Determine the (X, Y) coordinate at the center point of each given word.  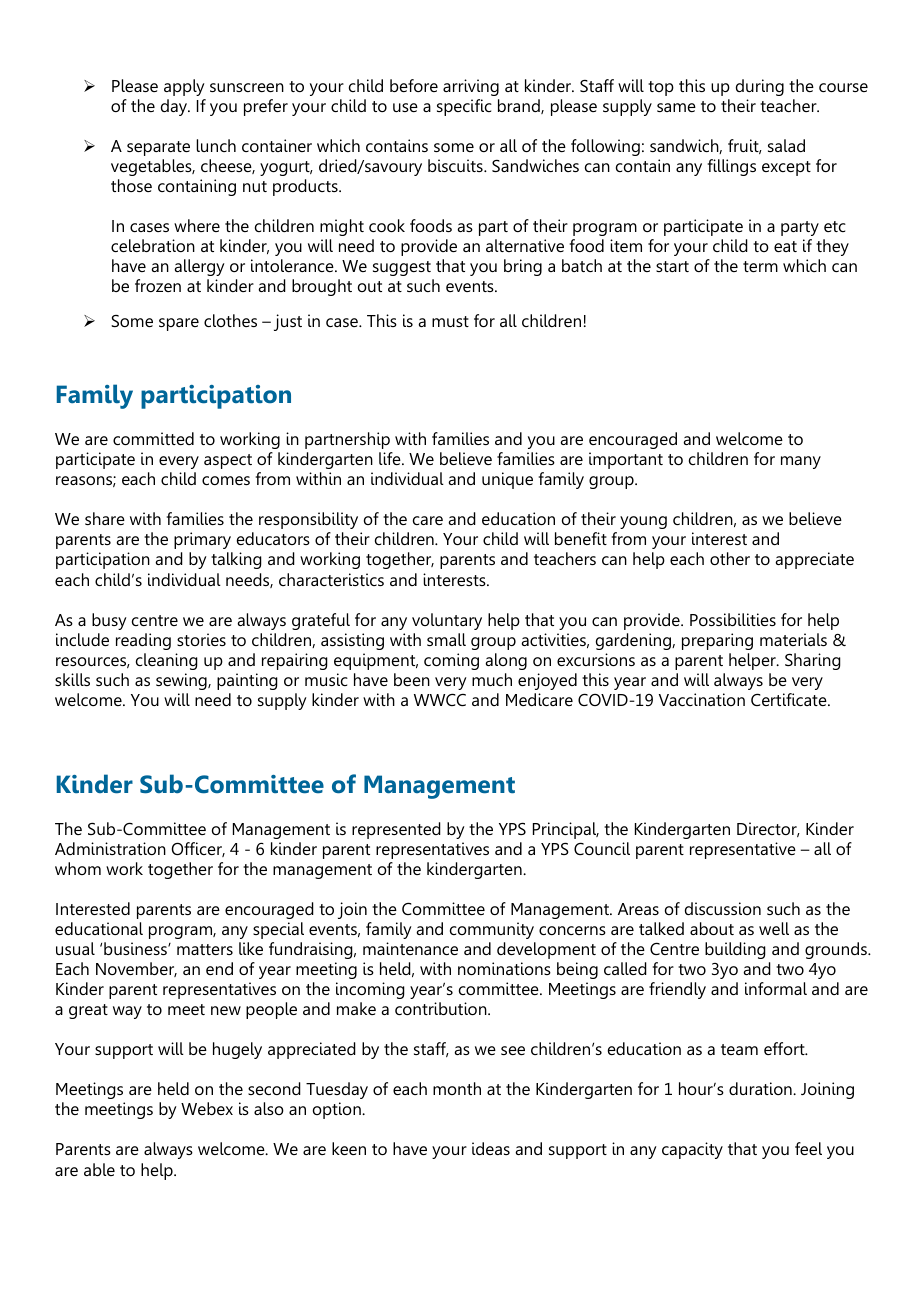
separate (158, 148)
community (492, 930)
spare (179, 324)
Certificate (790, 699)
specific (464, 107)
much (492, 679)
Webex (207, 1108)
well (774, 928)
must (450, 321)
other (730, 558)
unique (507, 480)
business (136, 948)
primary (202, 540)
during (760, 87)
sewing (182, 681)
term (760, 266)
